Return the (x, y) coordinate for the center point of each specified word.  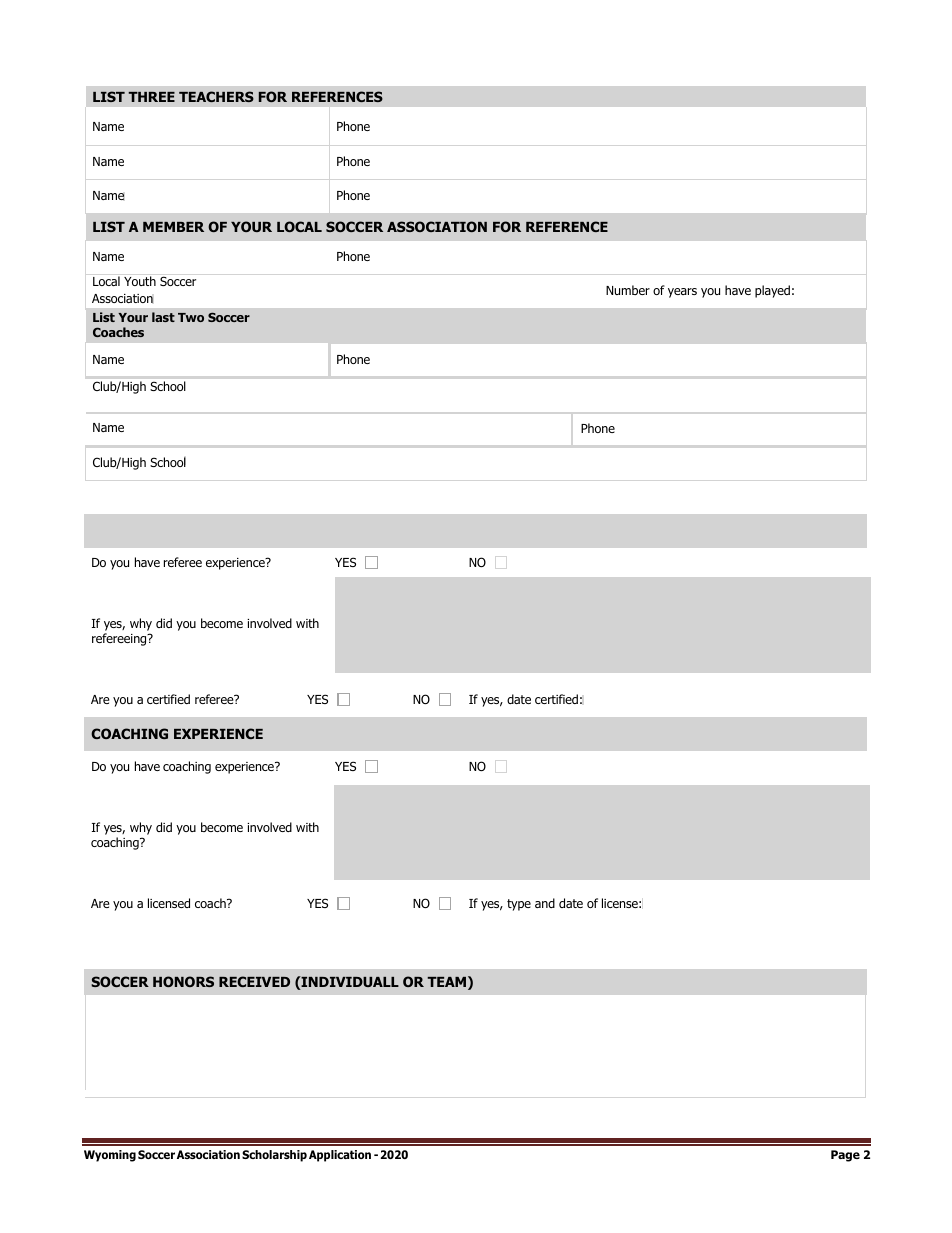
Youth (140, 281)
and (545, 903)
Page (845, 1156)
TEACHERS (216, 96)
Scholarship (274, 1156)
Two (191, 317)
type (519, 905)
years (682, 293)
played (772, 291)
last (163, 317)
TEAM (446, 982)
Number (628, 290)
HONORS (183, 981)
